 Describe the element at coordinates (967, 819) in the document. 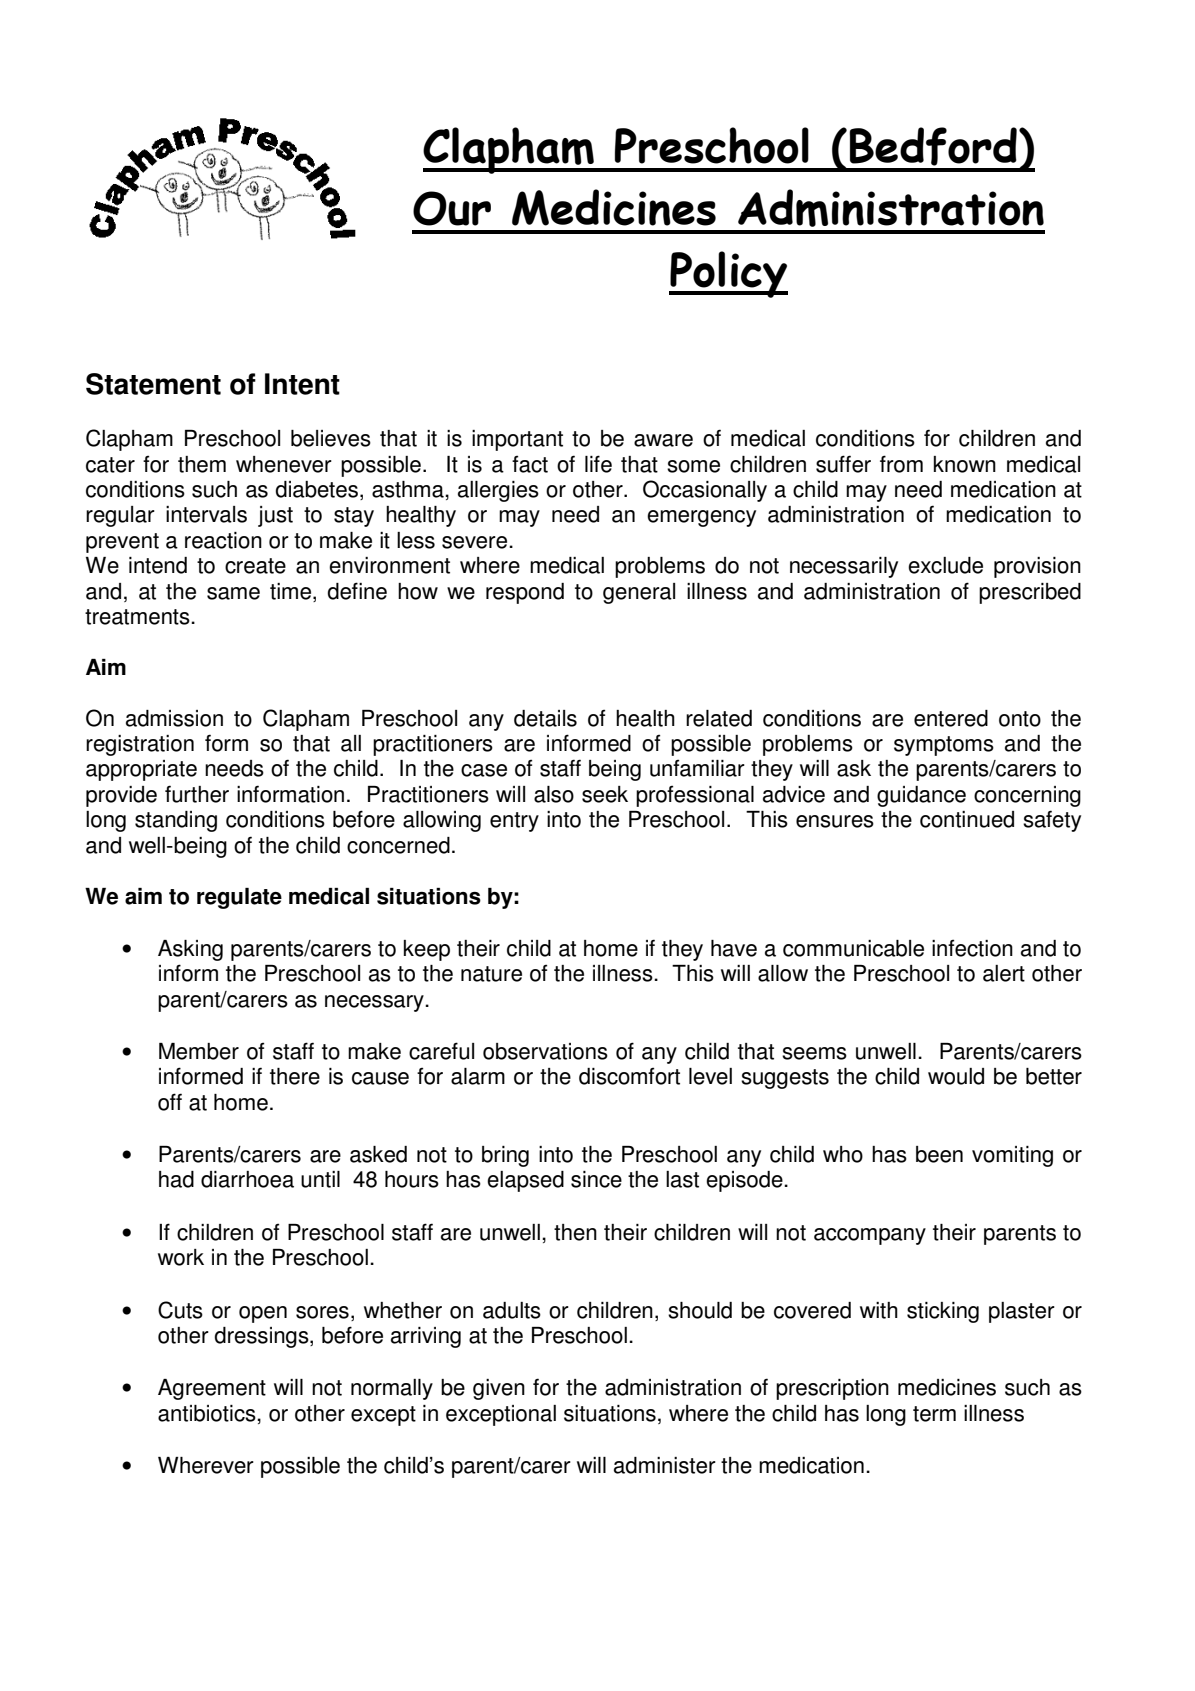

I see `continued` at that location.
